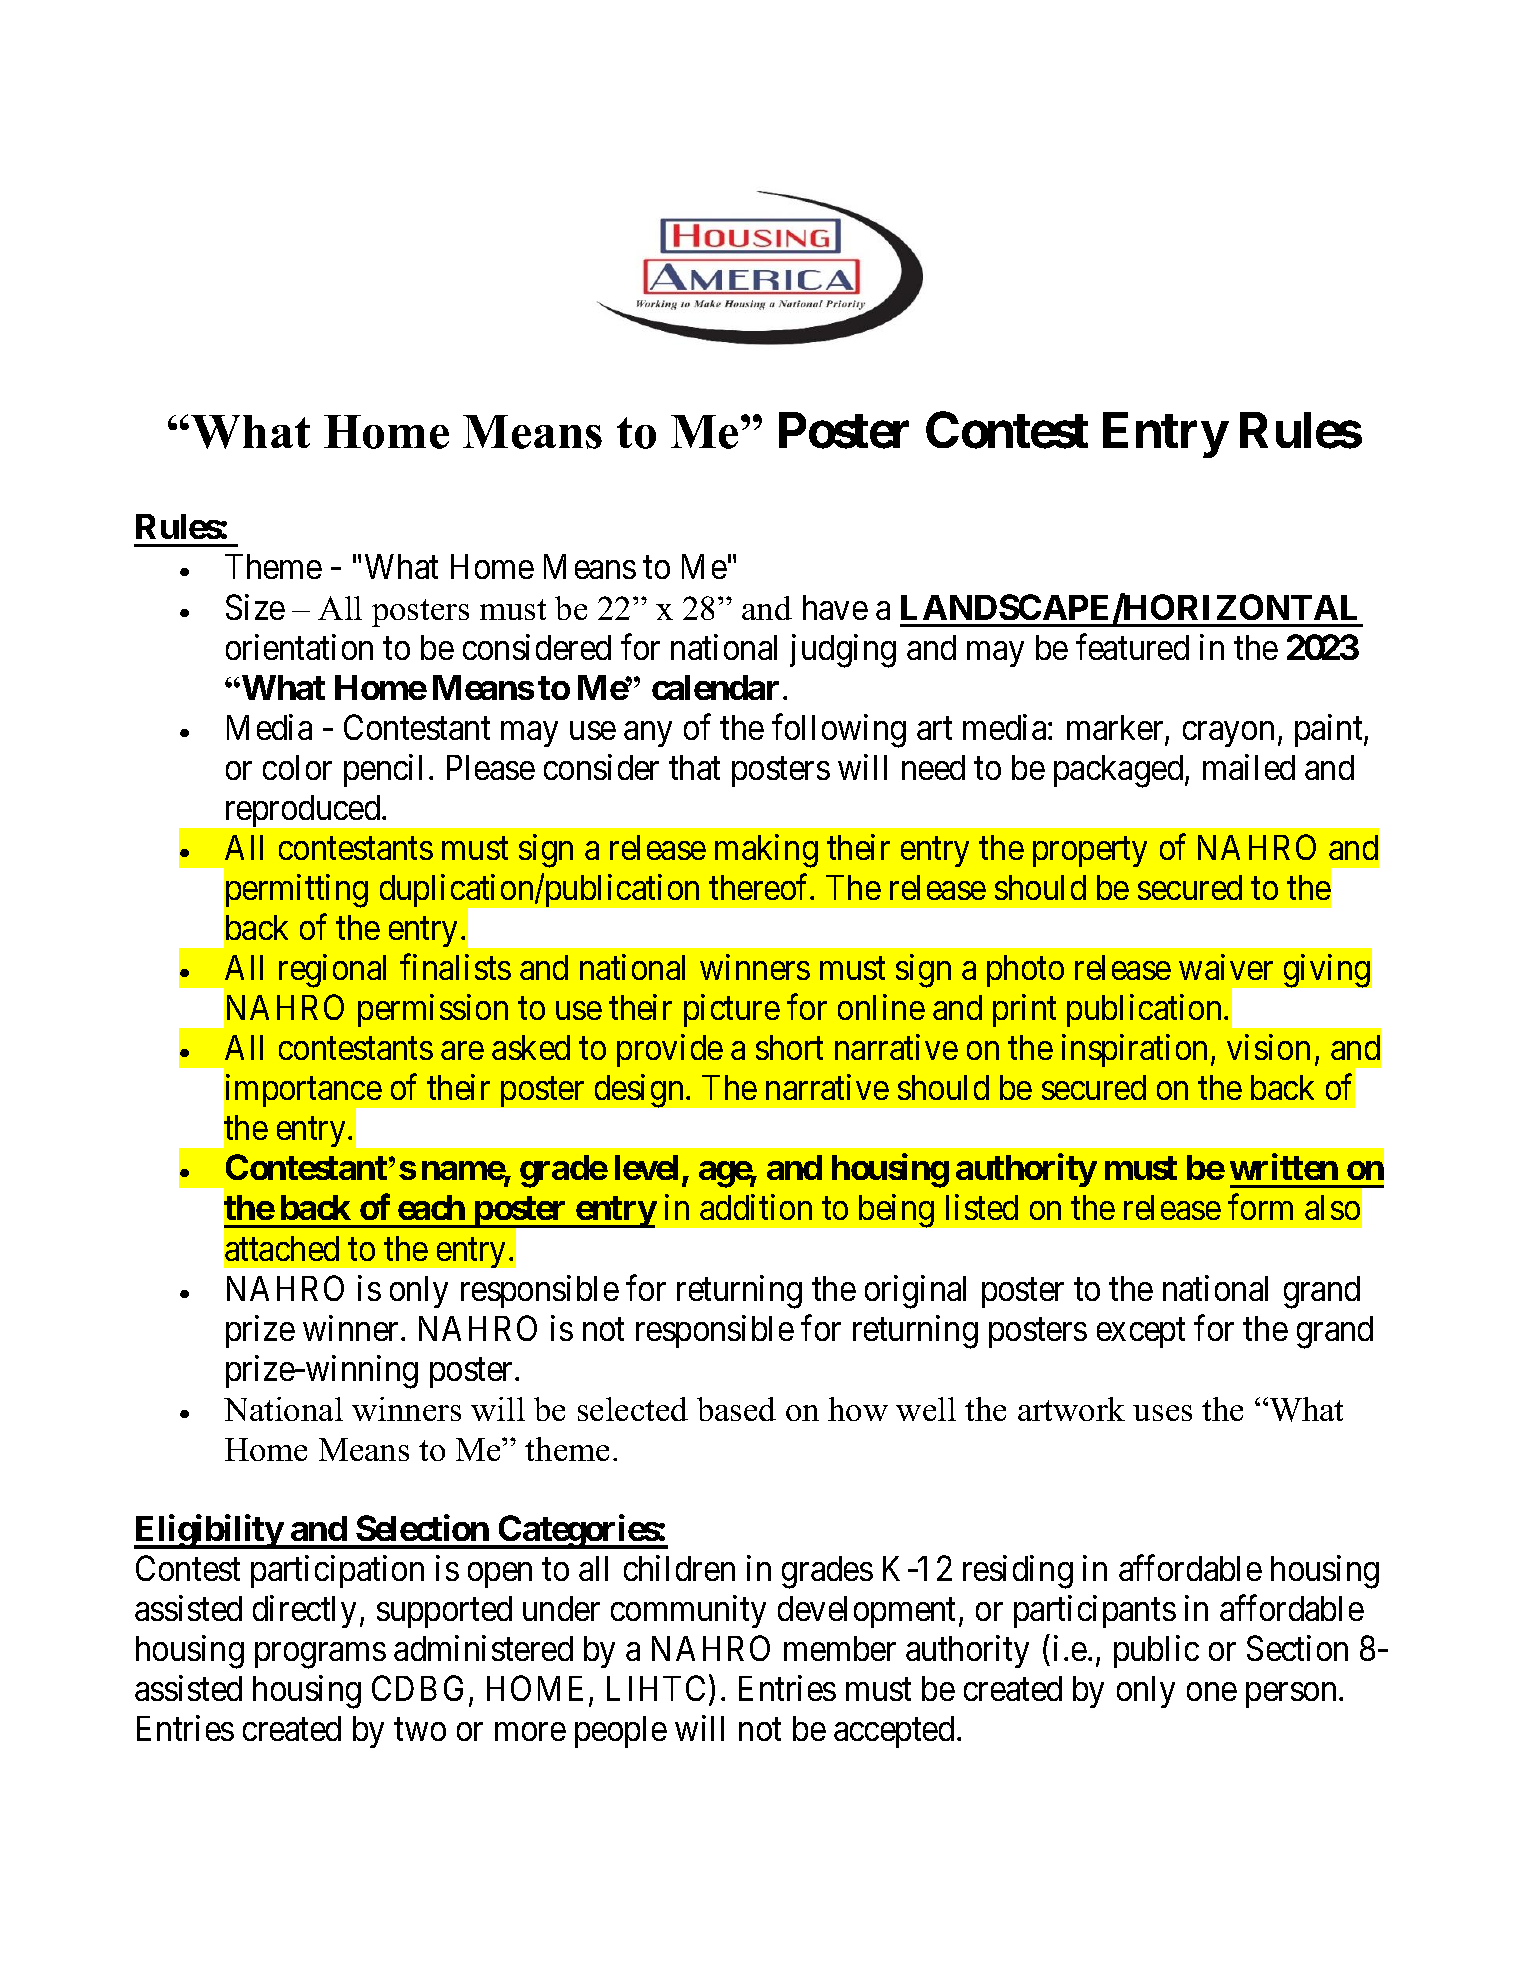 This screenshot has width=1523, height=1971. Describe the element at coordinates (1132, 647) in the screenshot. I see `featured` at that location.
